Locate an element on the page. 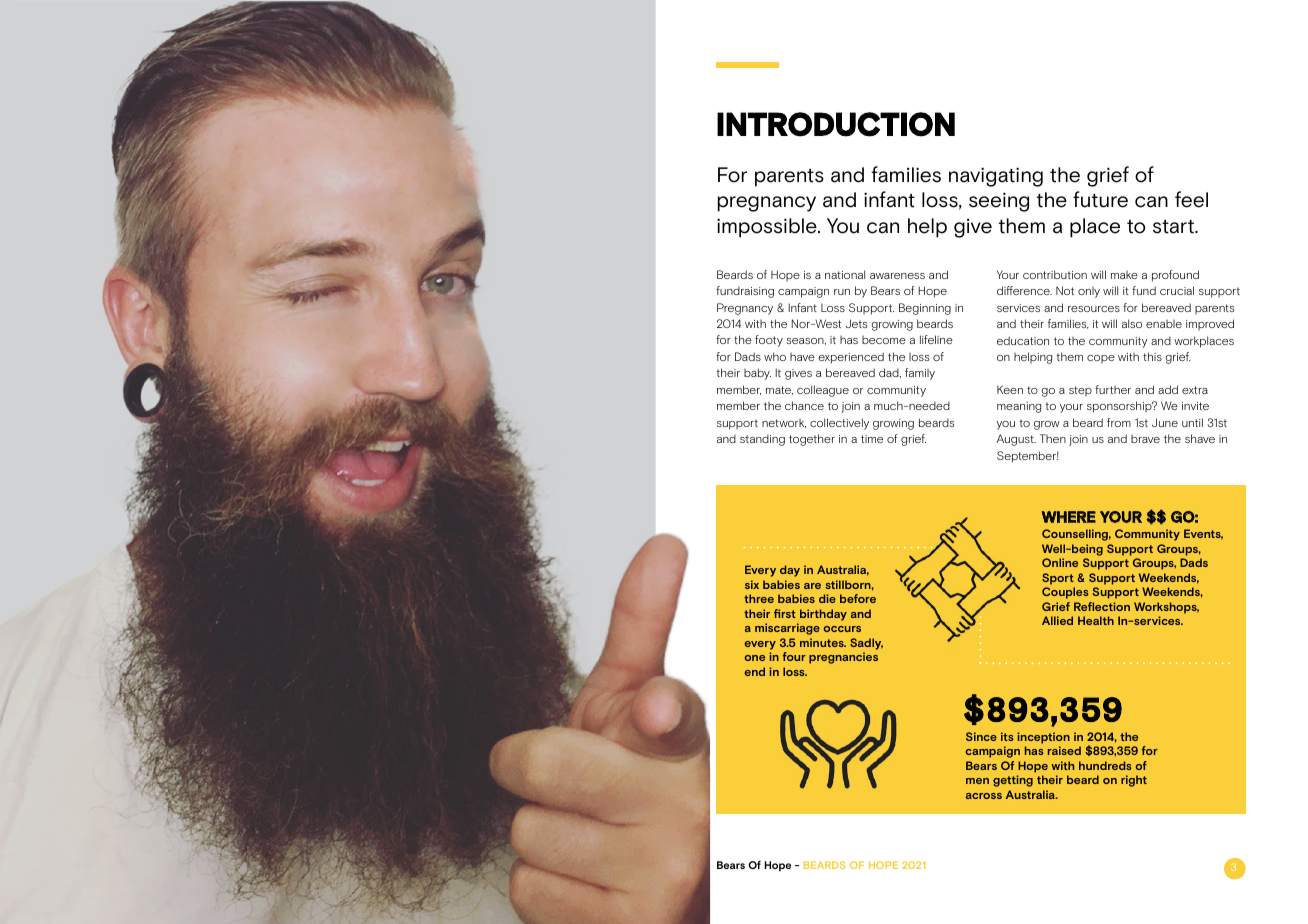  crucial is located at coordinates (1177, 290).
